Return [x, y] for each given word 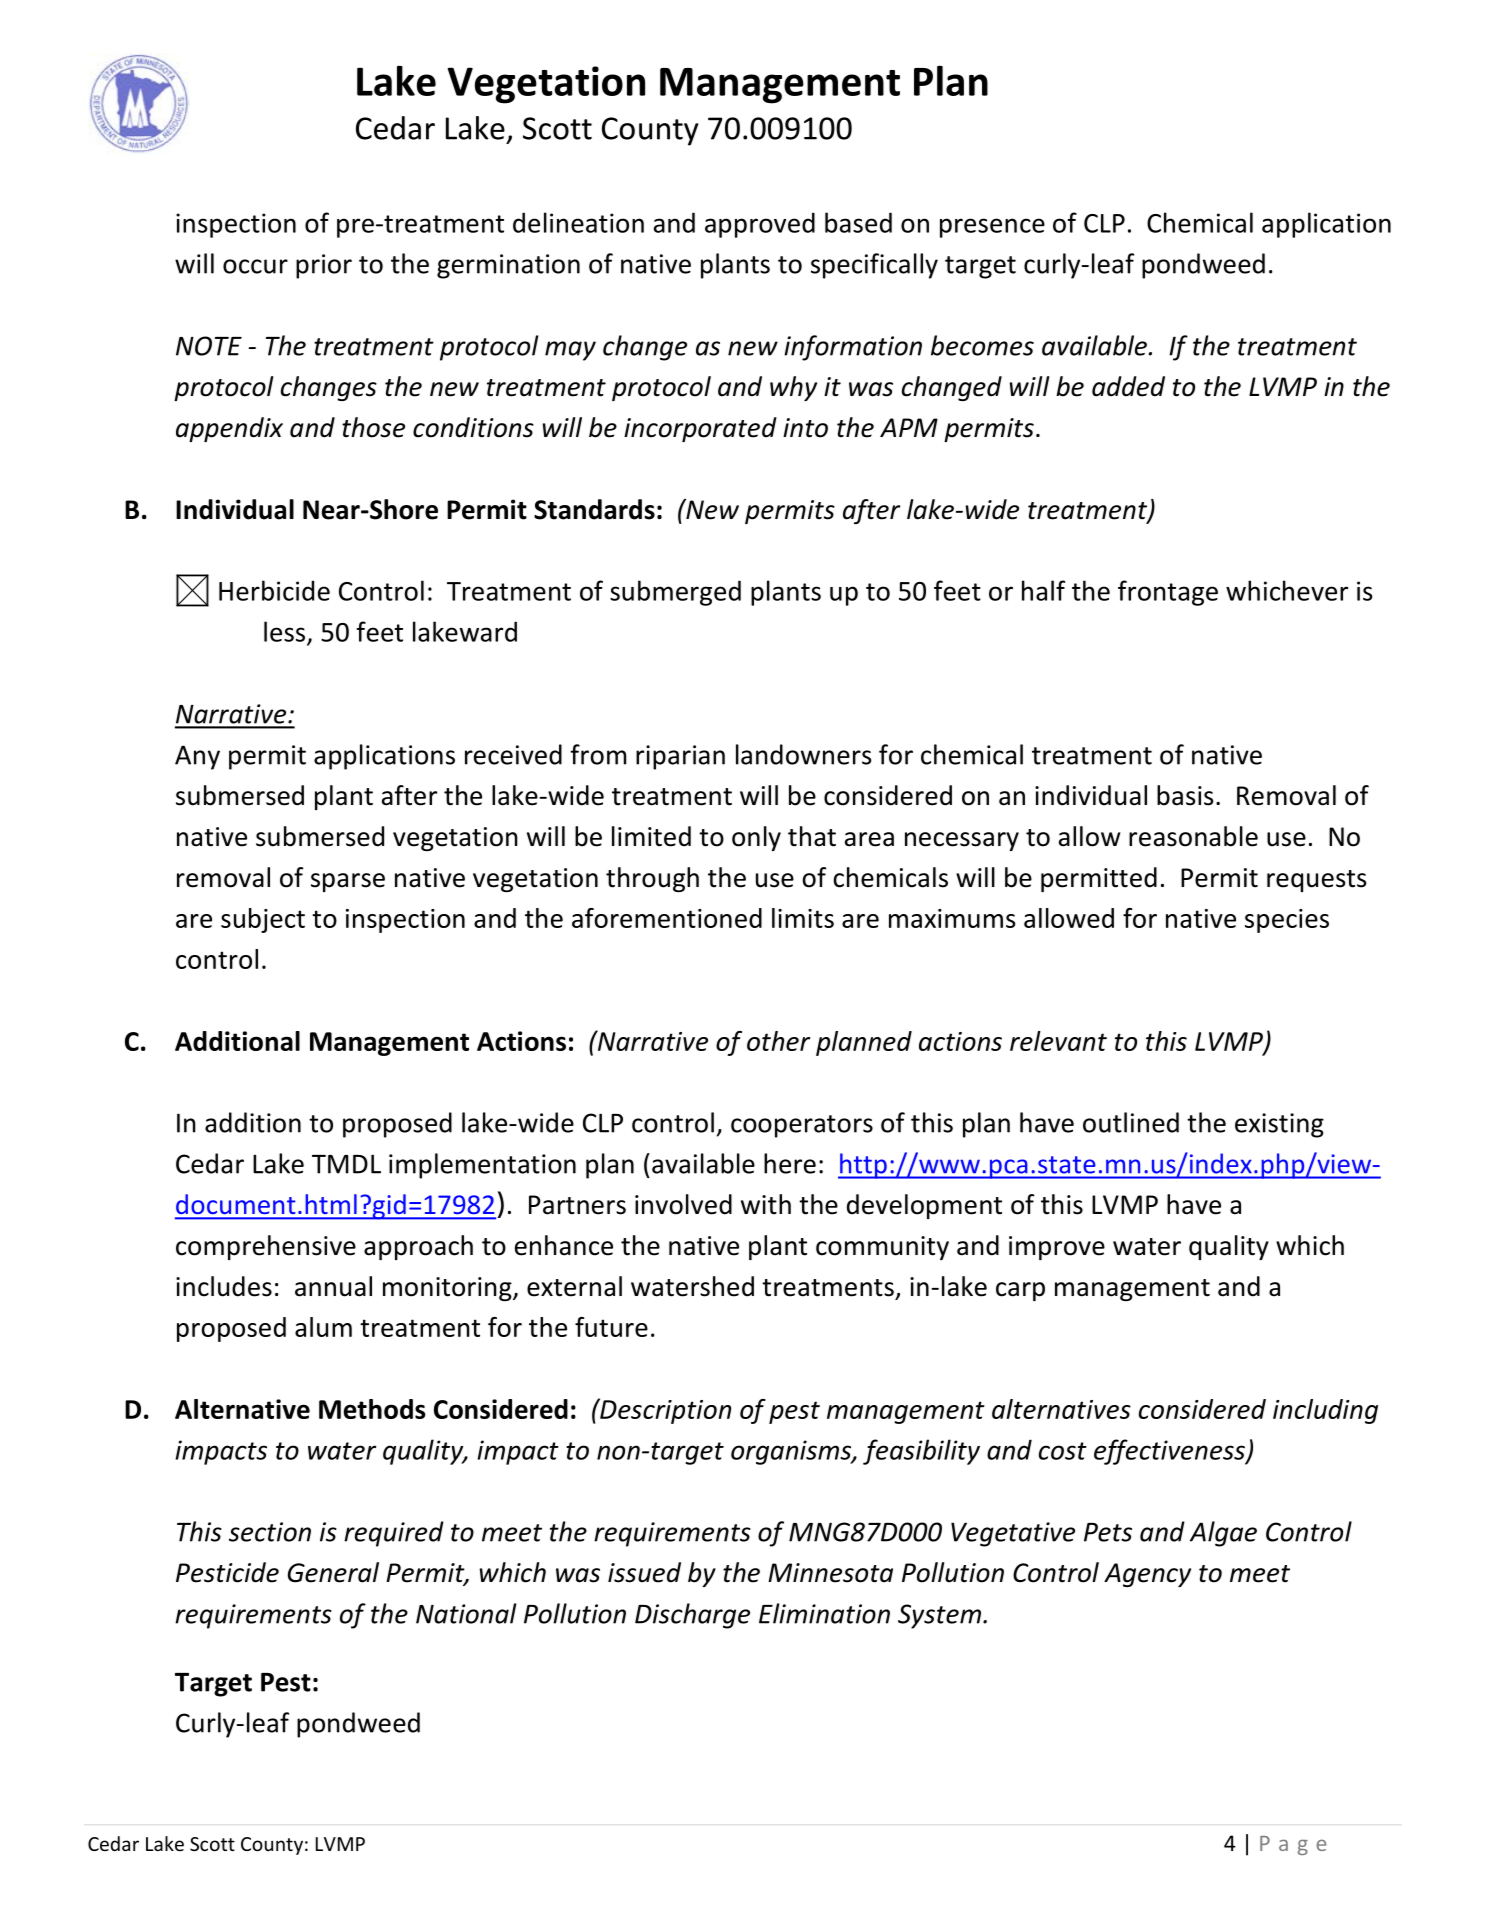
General [333, 1572]
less [286, 632]
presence [992, 228]
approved [760, 225]
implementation [482, 1166]
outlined [1131, 1122]
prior [324, 266]
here [790, 1163]
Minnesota [830, 1573]
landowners [804, 754]
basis [1185, 795]
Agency [1147, 1575]
